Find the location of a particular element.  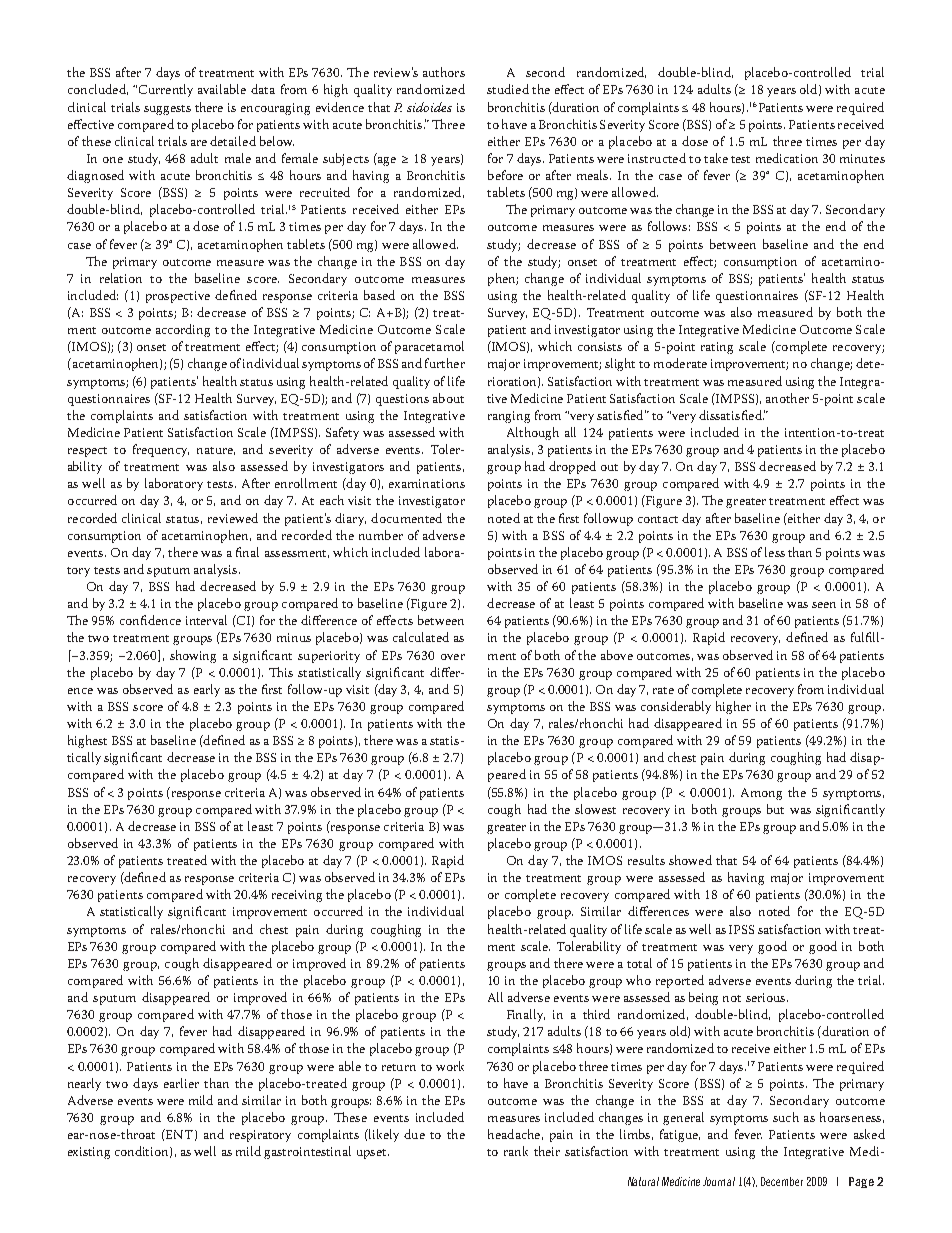

take is located at coordinates (716, 158).
